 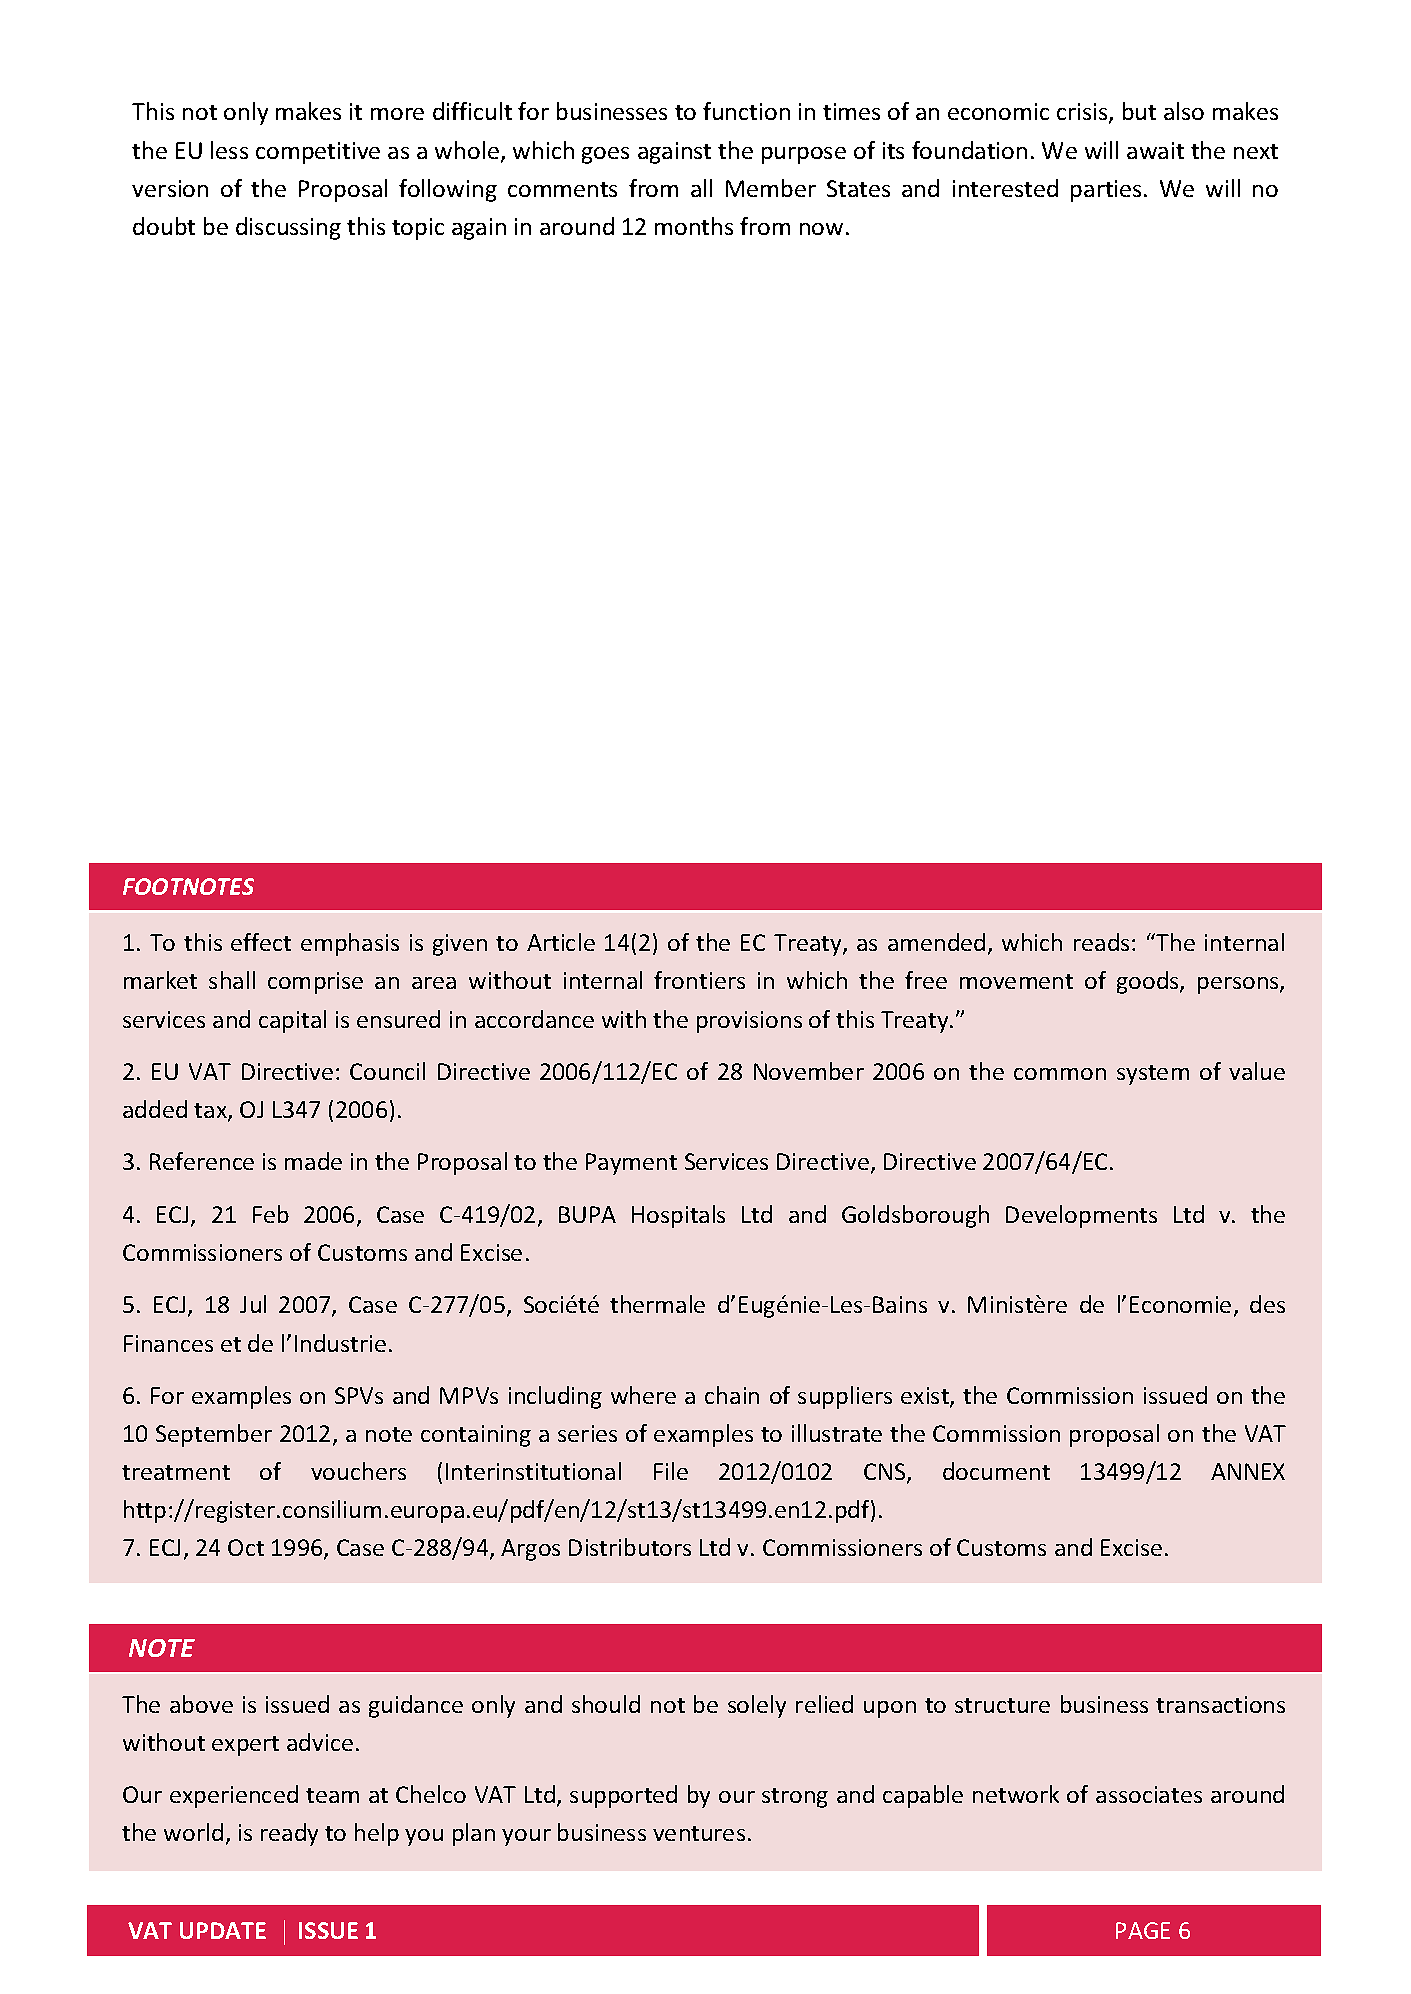 I want to click on capital, so click(x=292, y=1021).
